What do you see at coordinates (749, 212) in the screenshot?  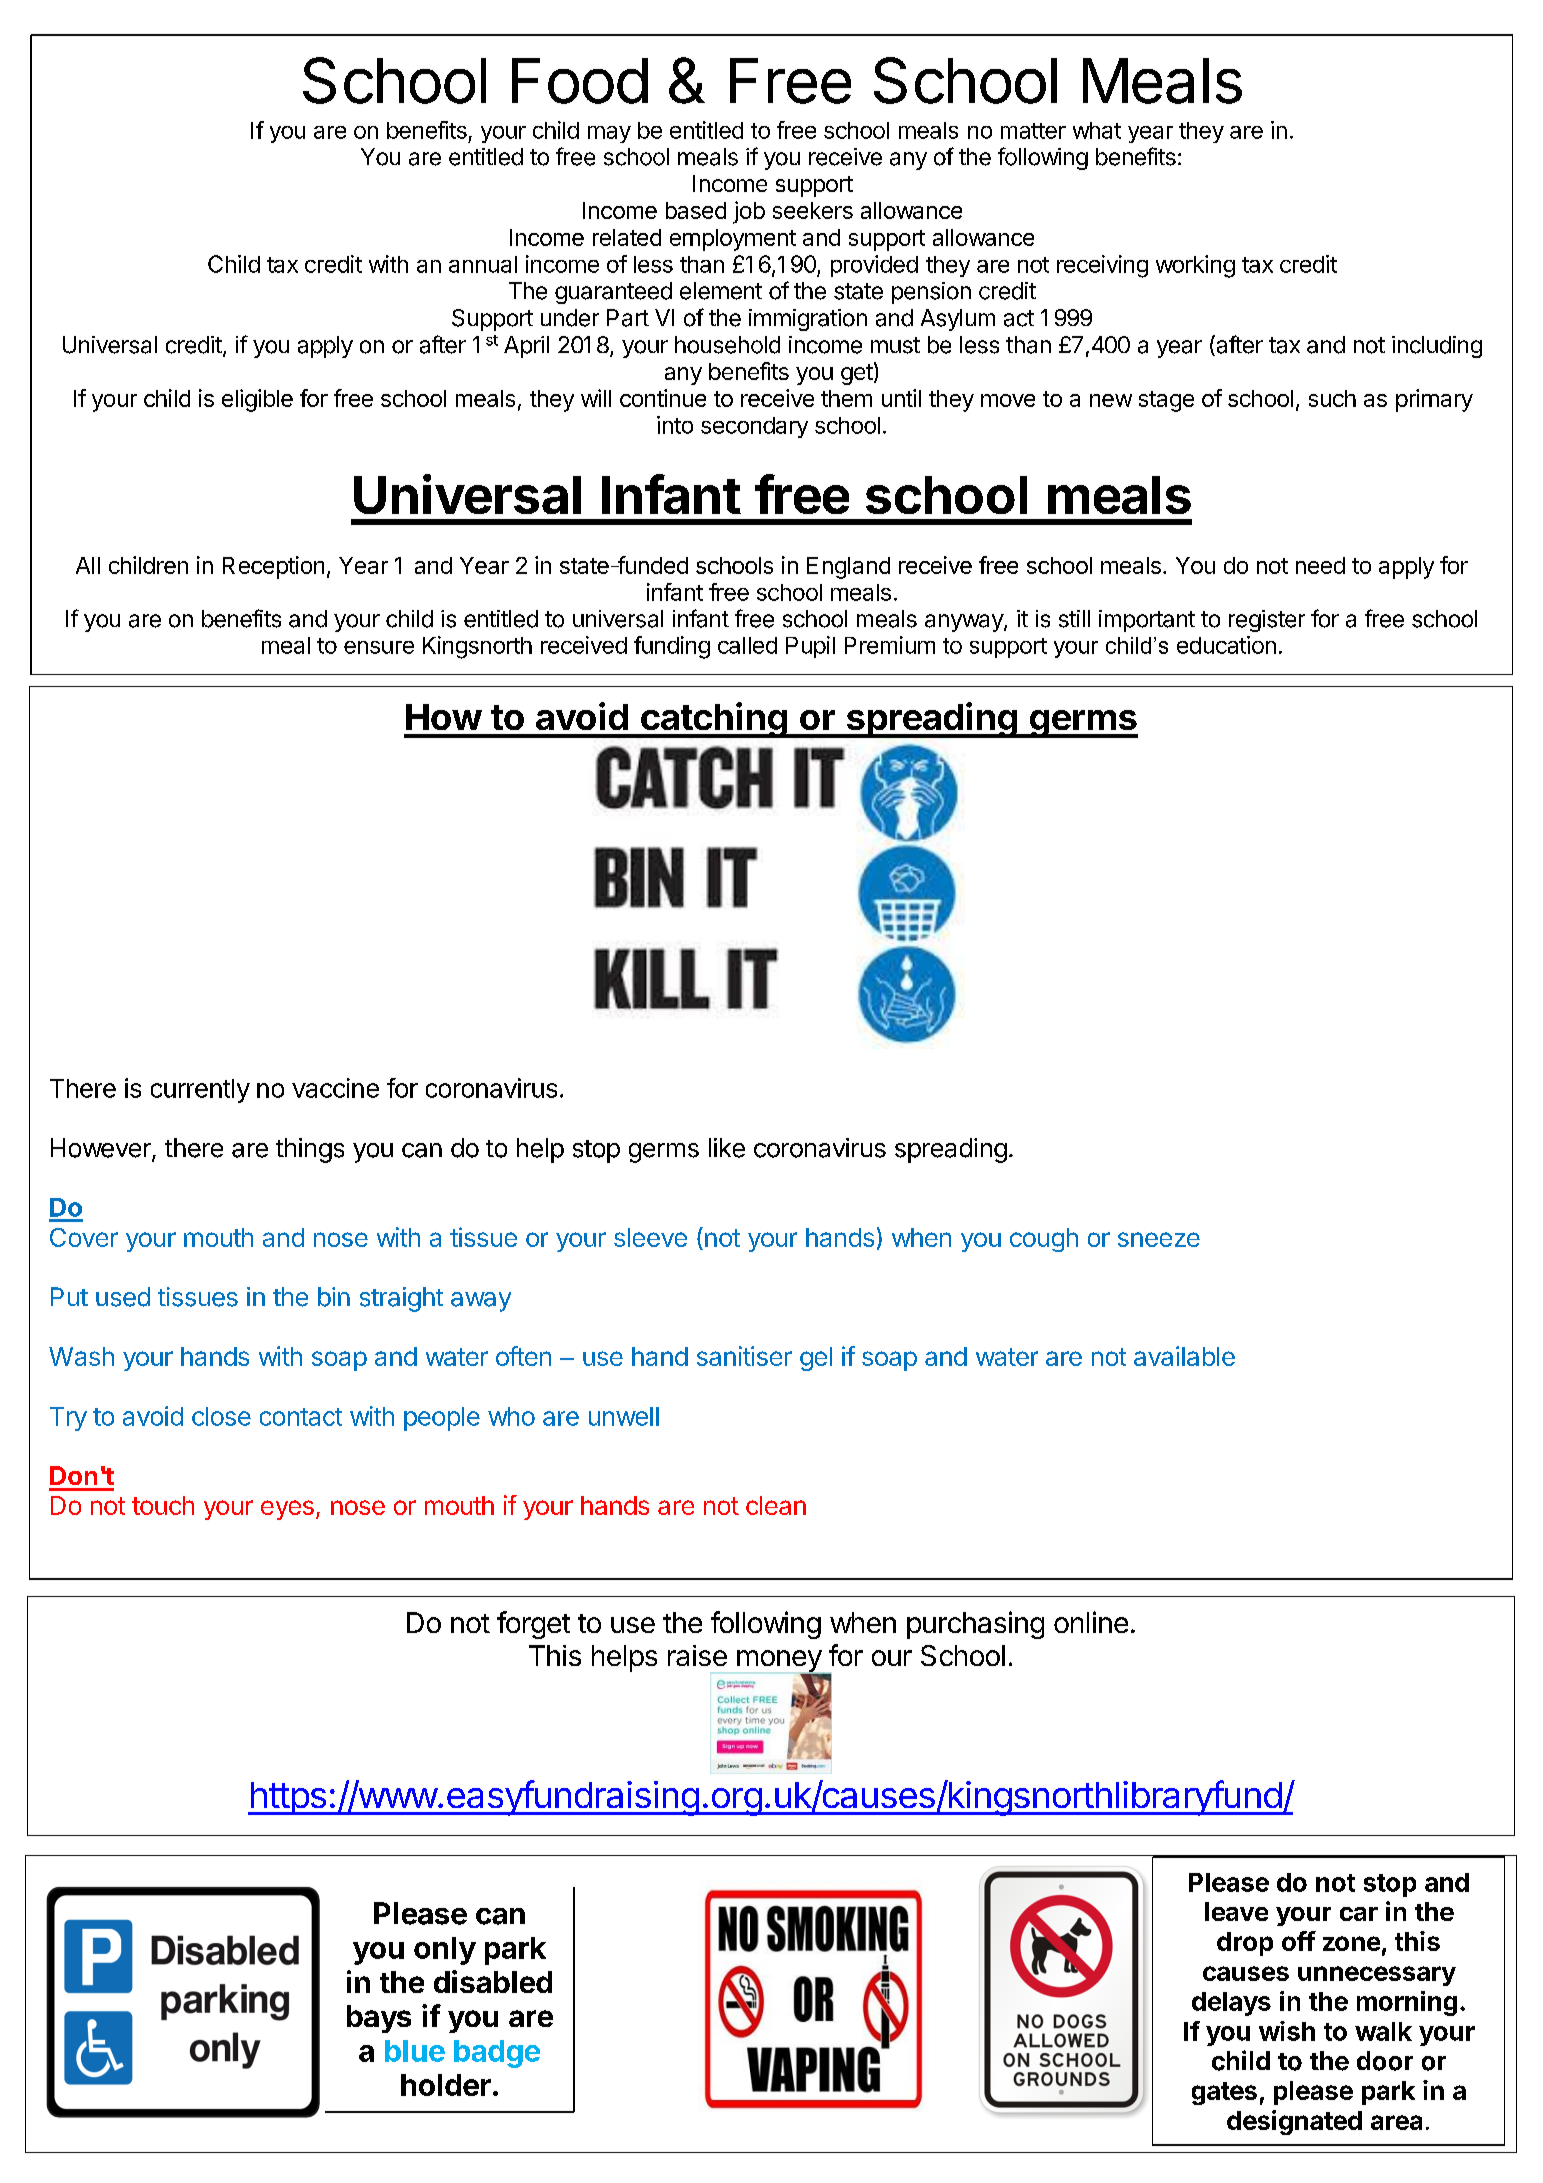 I see `job` at bounding box center [749, 212].
